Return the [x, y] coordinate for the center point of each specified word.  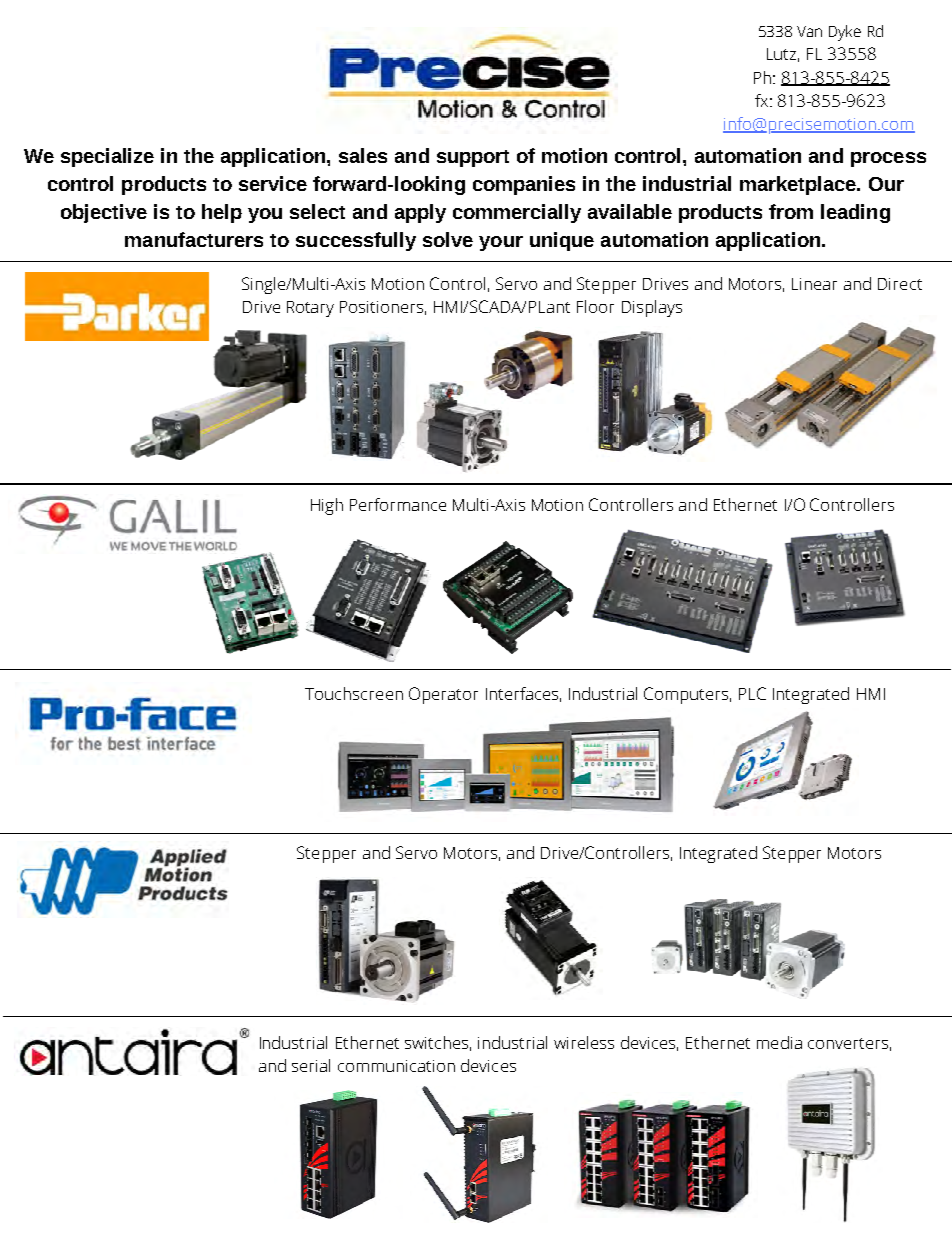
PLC [752, 693]
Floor [595, 306]
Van [809, 31]
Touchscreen [354, 693]
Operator [443, 695]
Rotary [310, 309]
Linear [814, 284]
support [473, 158]
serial [311, 1065]
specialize [107, 157]
